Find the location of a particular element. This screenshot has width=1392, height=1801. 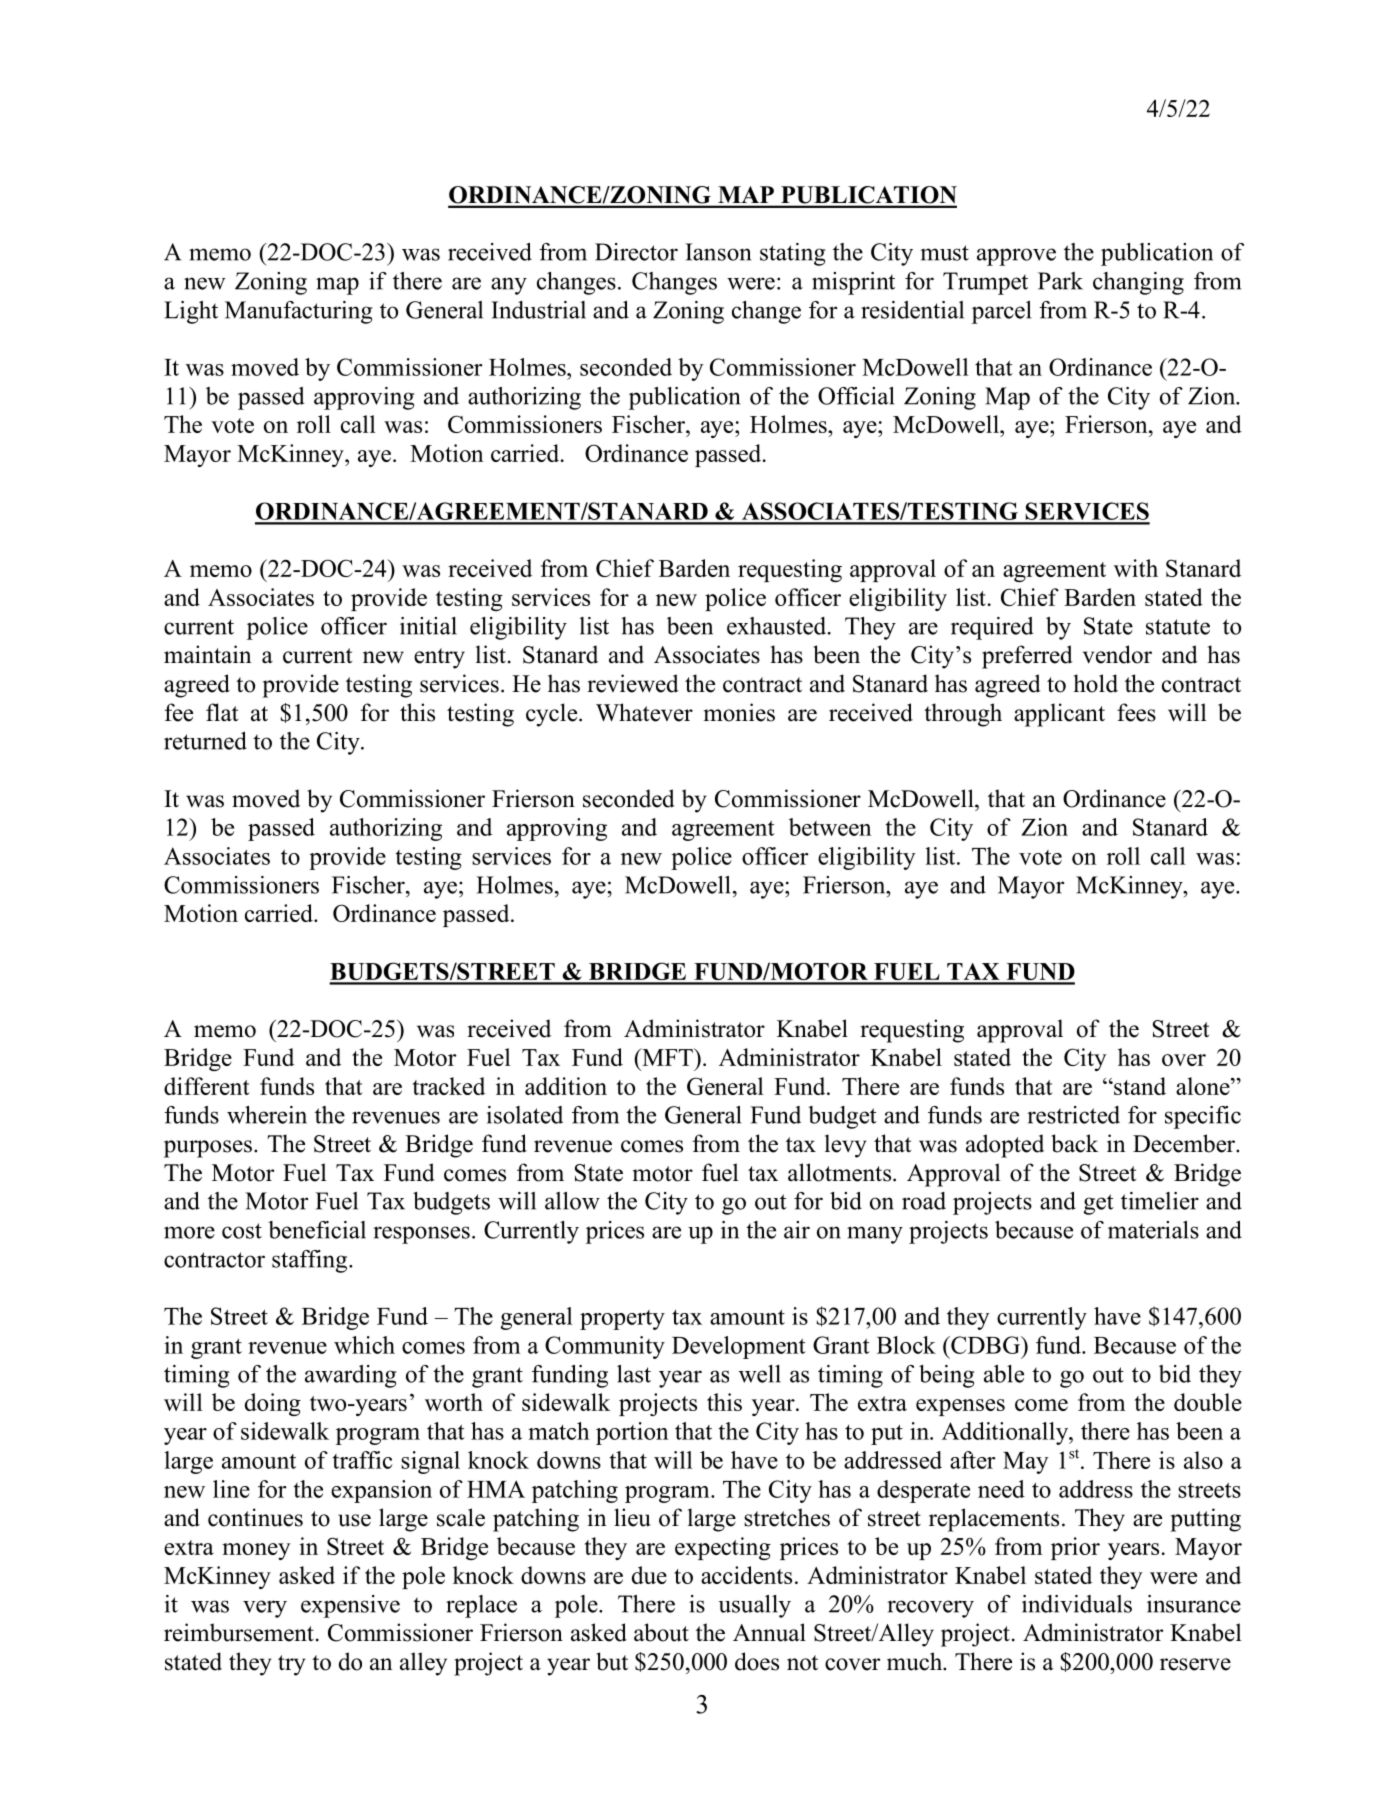

air is located at coordinates (797, 1230).
